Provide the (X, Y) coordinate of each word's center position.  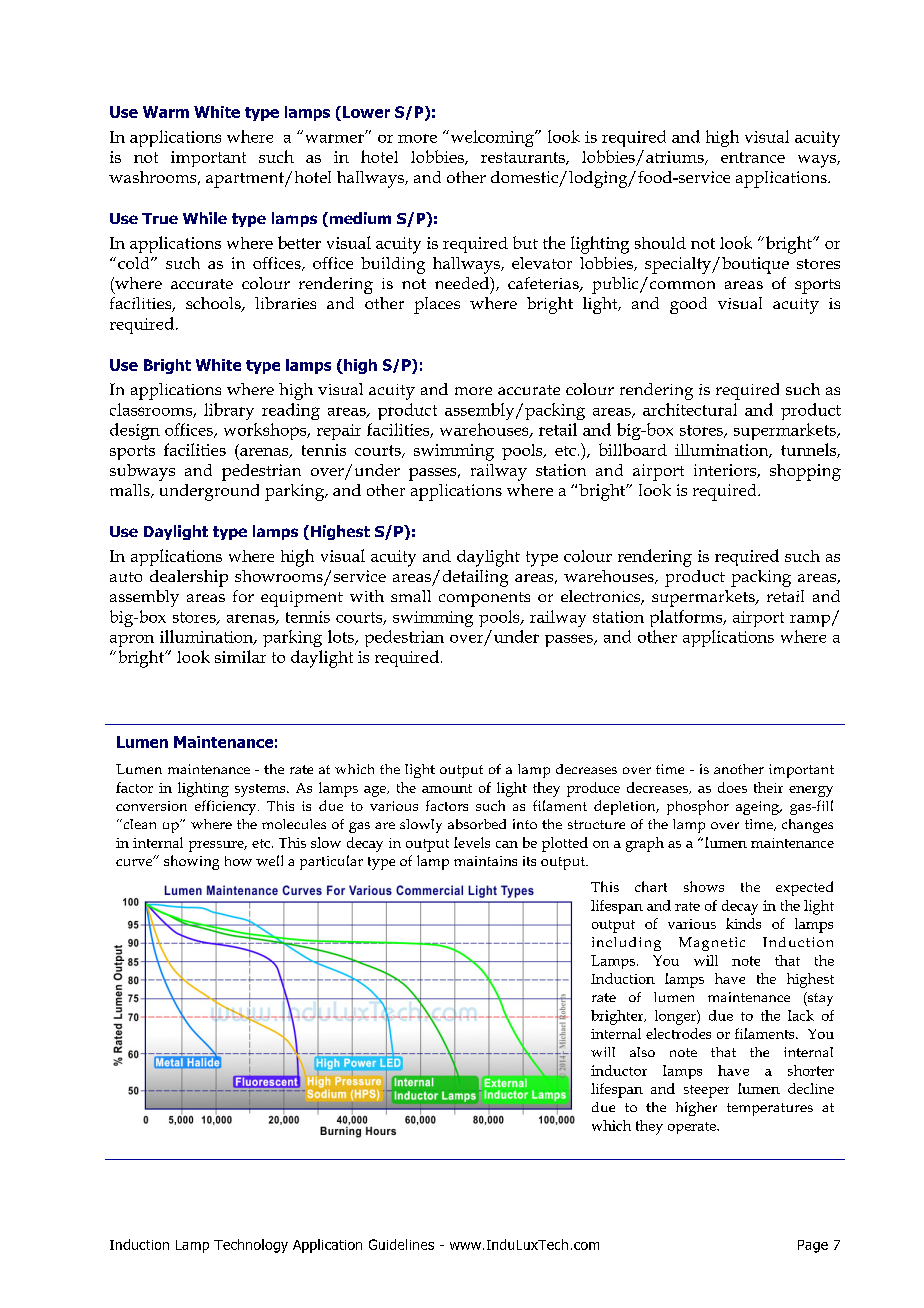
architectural (690, 409)
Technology (251, 1246)
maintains (485, 861)
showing (191, 862)
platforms (687, 618)
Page (813, 1246)
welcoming (492, 138)
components (484, 599)
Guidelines (401, 1244)
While (205, 218)
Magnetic (712, 944)
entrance (753, 157)
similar (240, 656)
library (229, 411)
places (437, 305)
